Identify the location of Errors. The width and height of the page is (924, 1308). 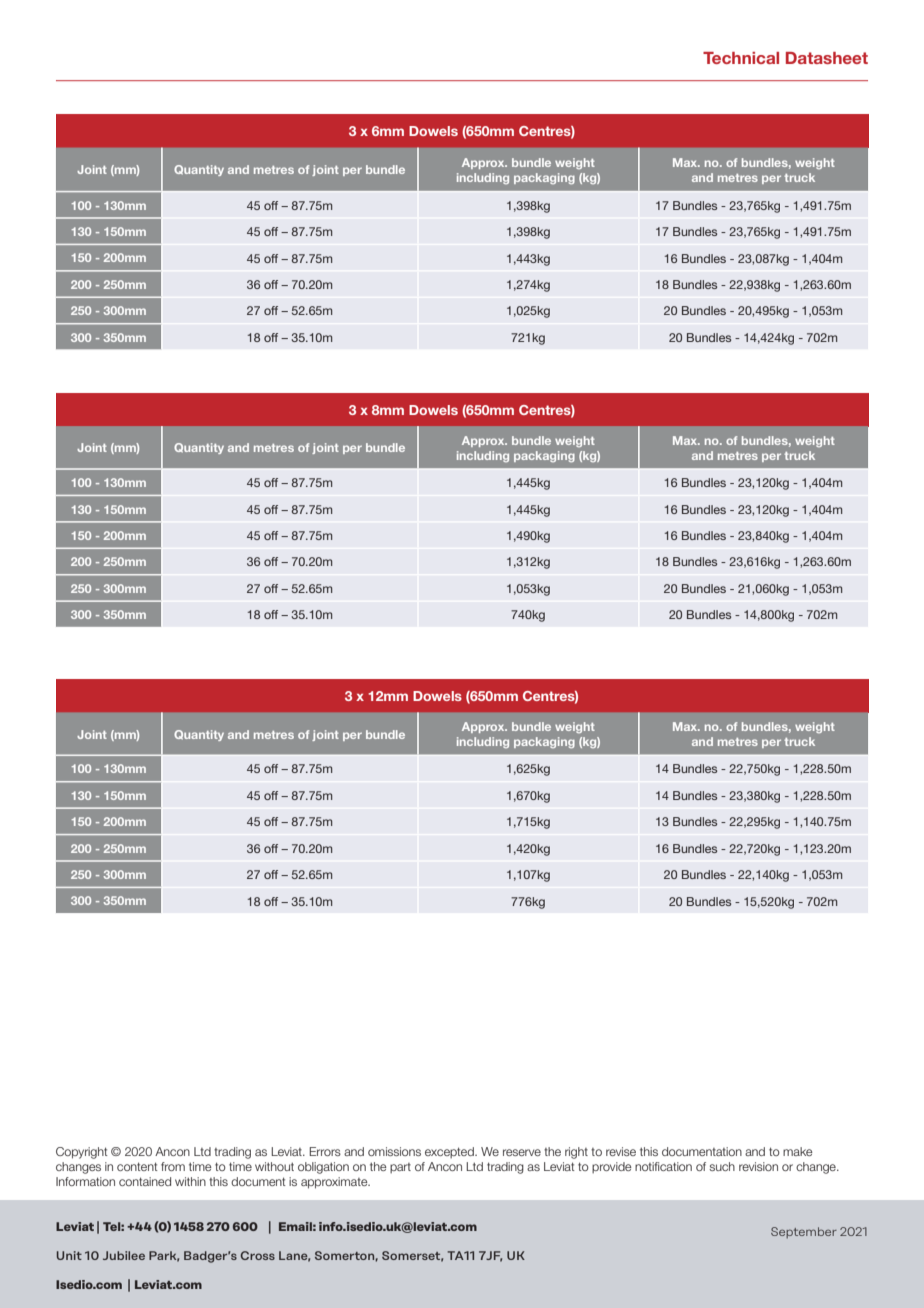
(325, 1151).
